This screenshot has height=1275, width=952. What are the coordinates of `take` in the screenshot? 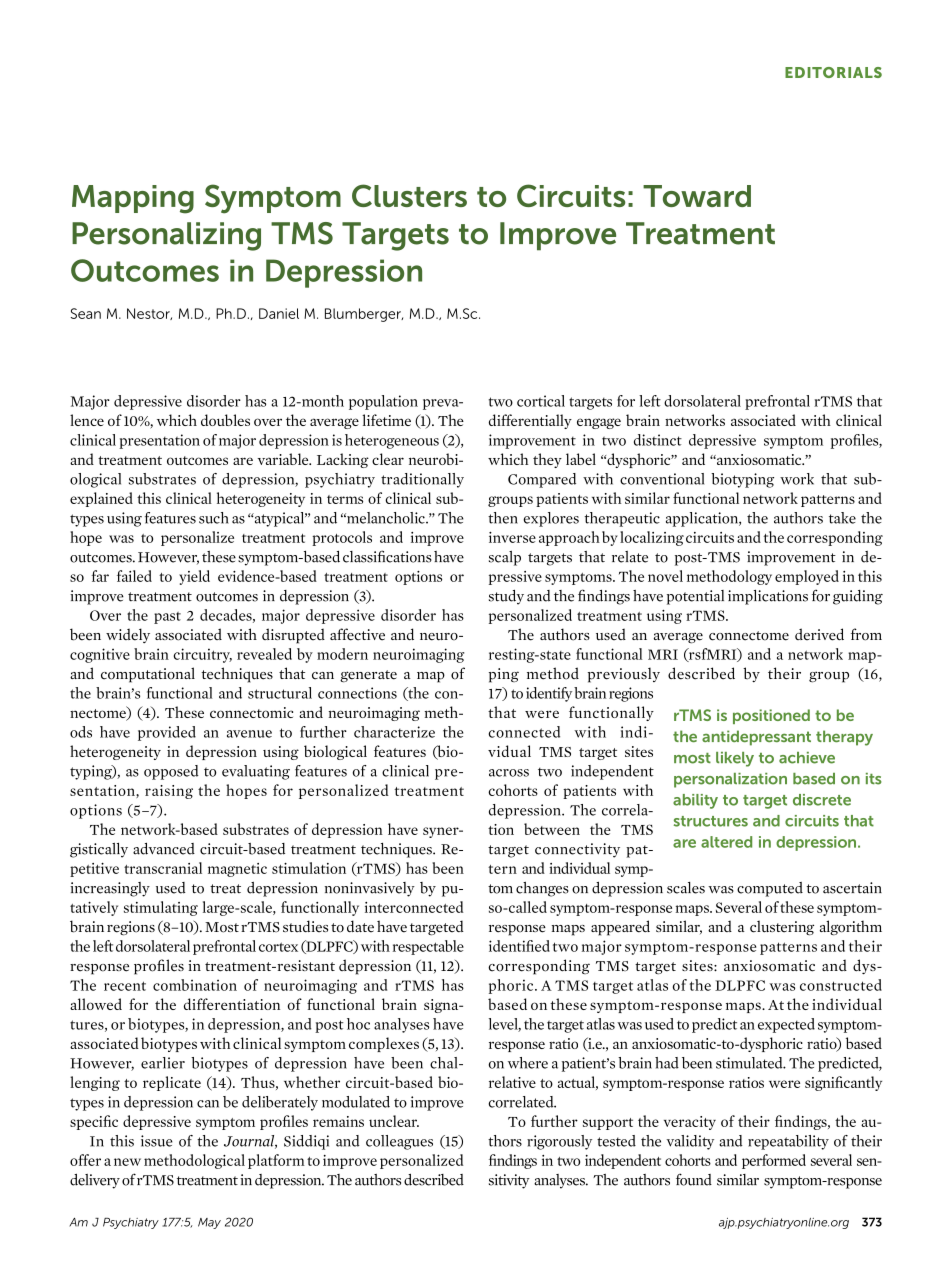 It's located at (842, 518).
